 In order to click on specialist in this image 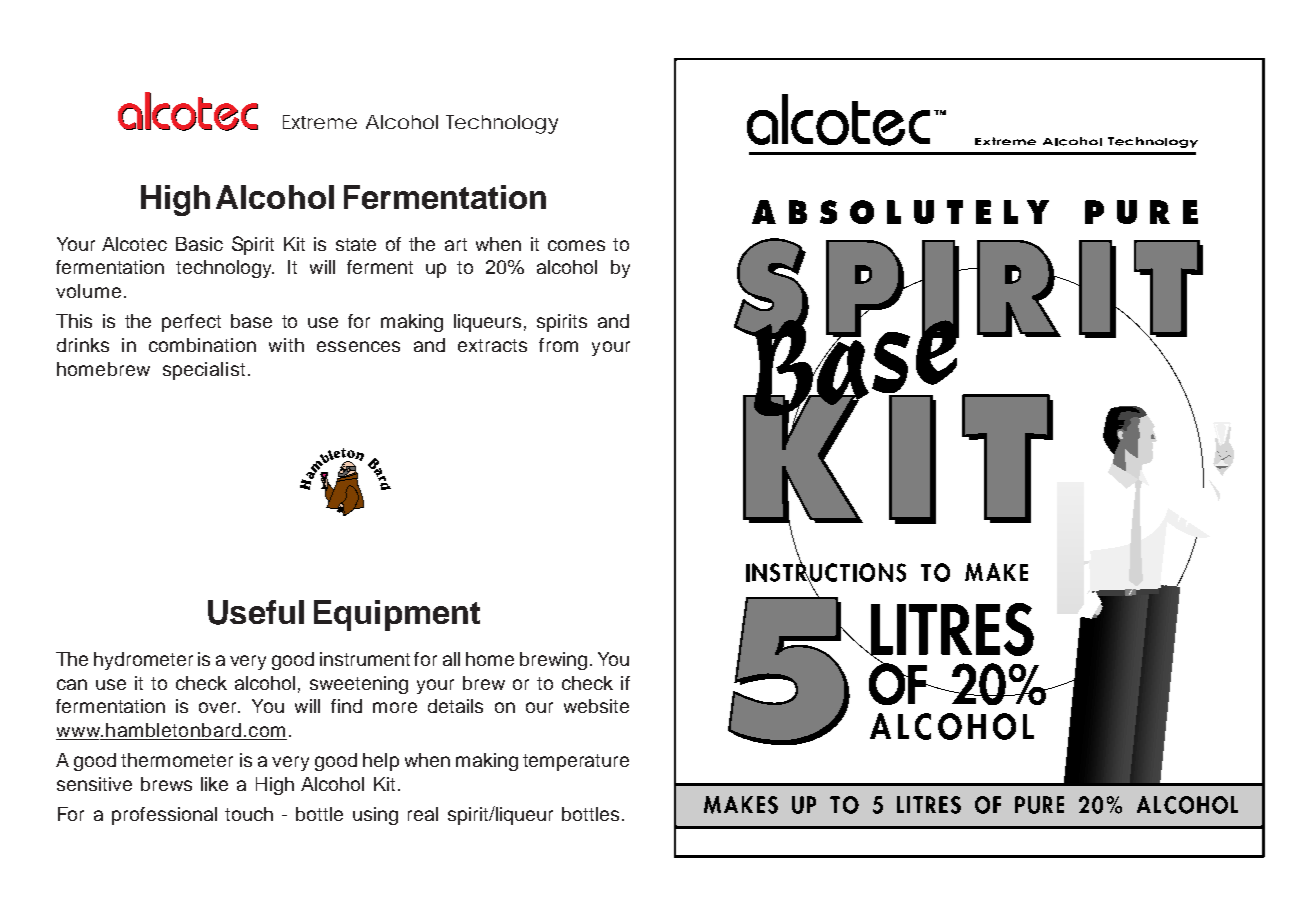, I will do `click(204, 371)`.
